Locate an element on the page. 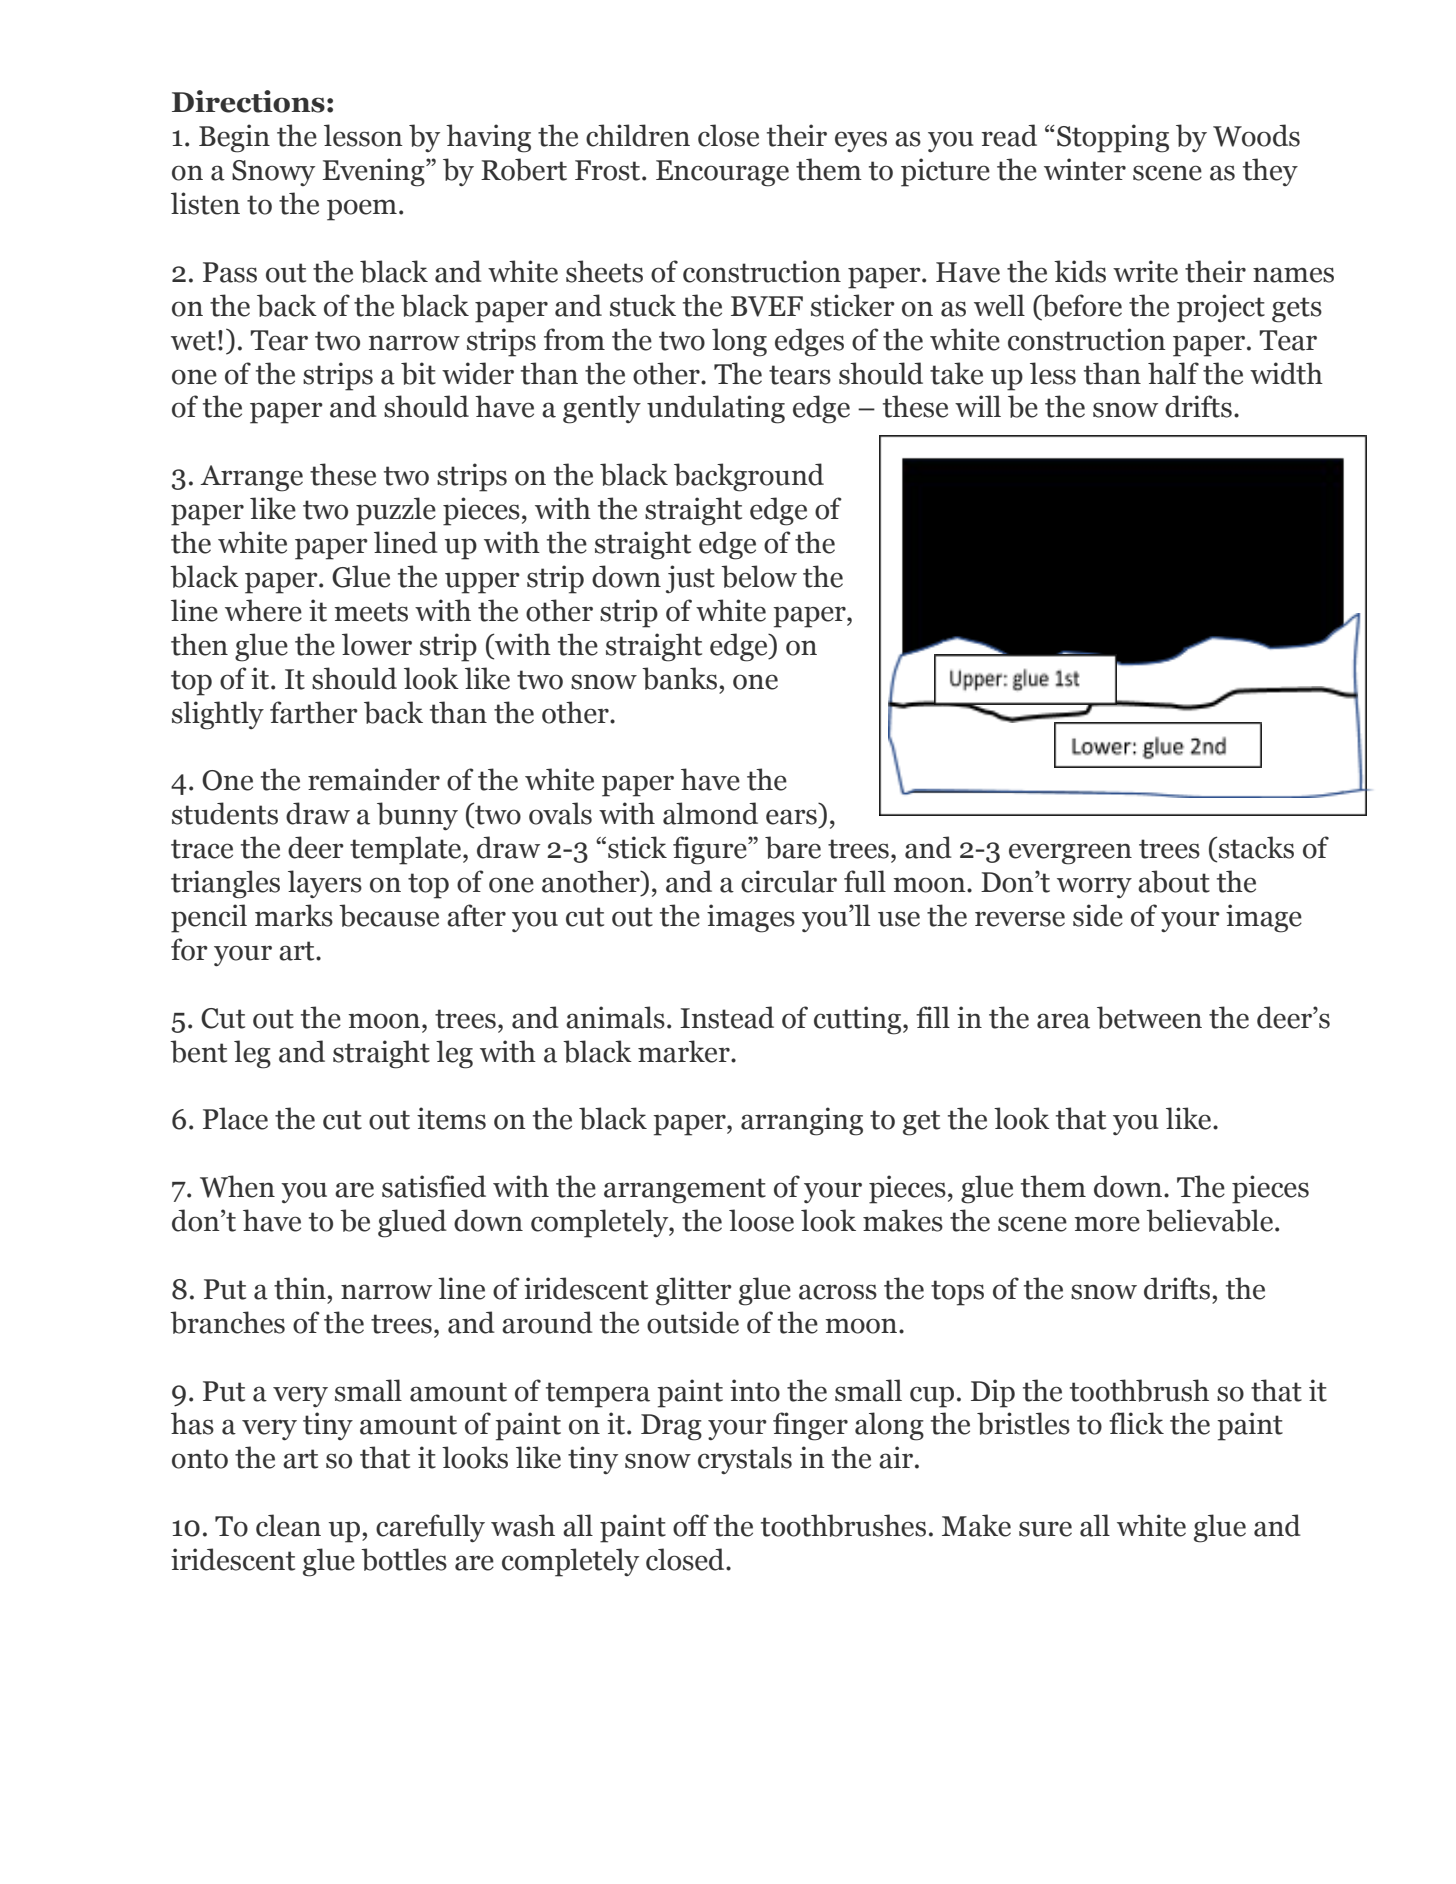 The image size is (1456, 1884). believable is located at coordinates (1209, 1220).
